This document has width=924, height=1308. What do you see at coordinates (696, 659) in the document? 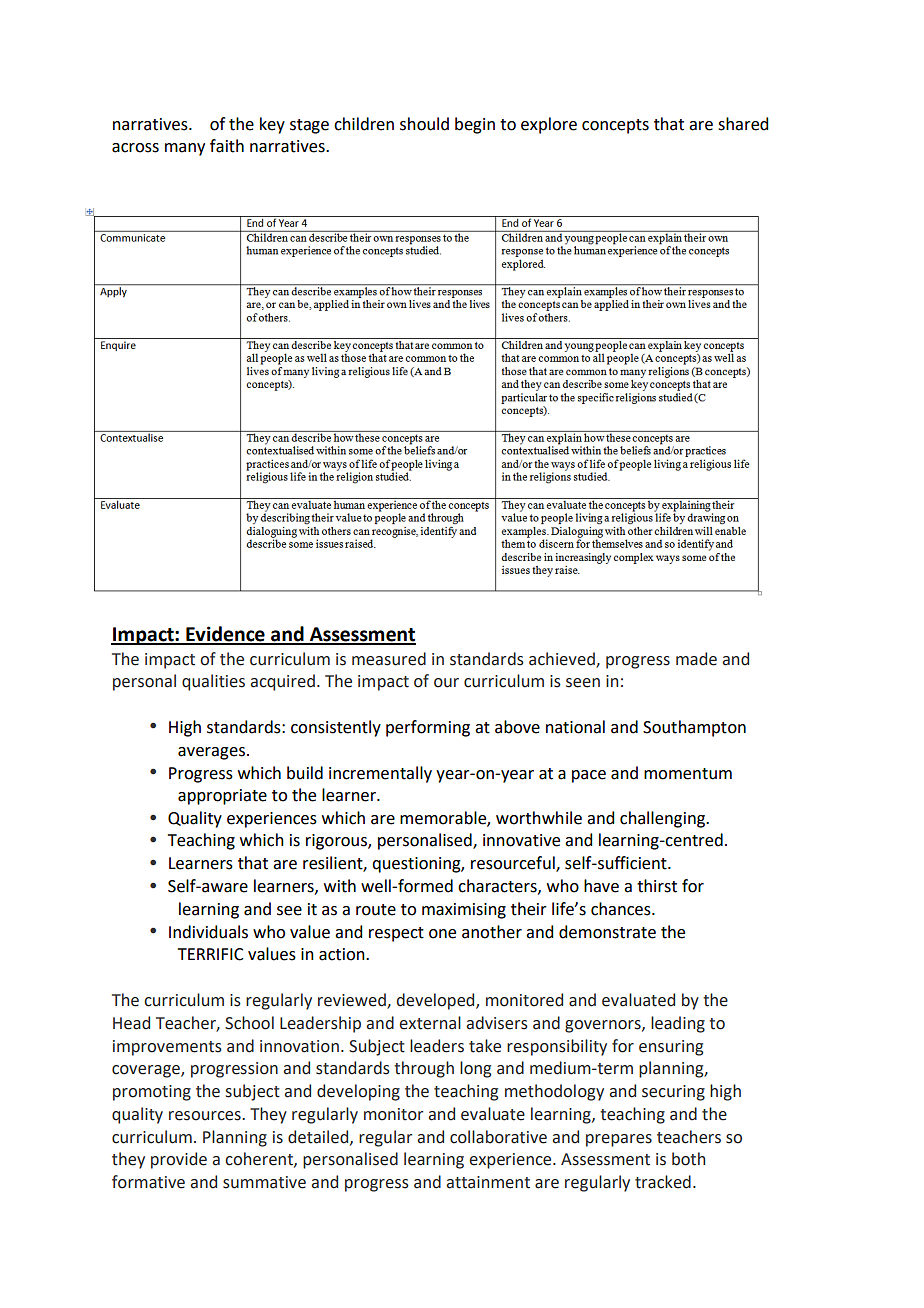
I see `made` at bounding box center [696, 659].
